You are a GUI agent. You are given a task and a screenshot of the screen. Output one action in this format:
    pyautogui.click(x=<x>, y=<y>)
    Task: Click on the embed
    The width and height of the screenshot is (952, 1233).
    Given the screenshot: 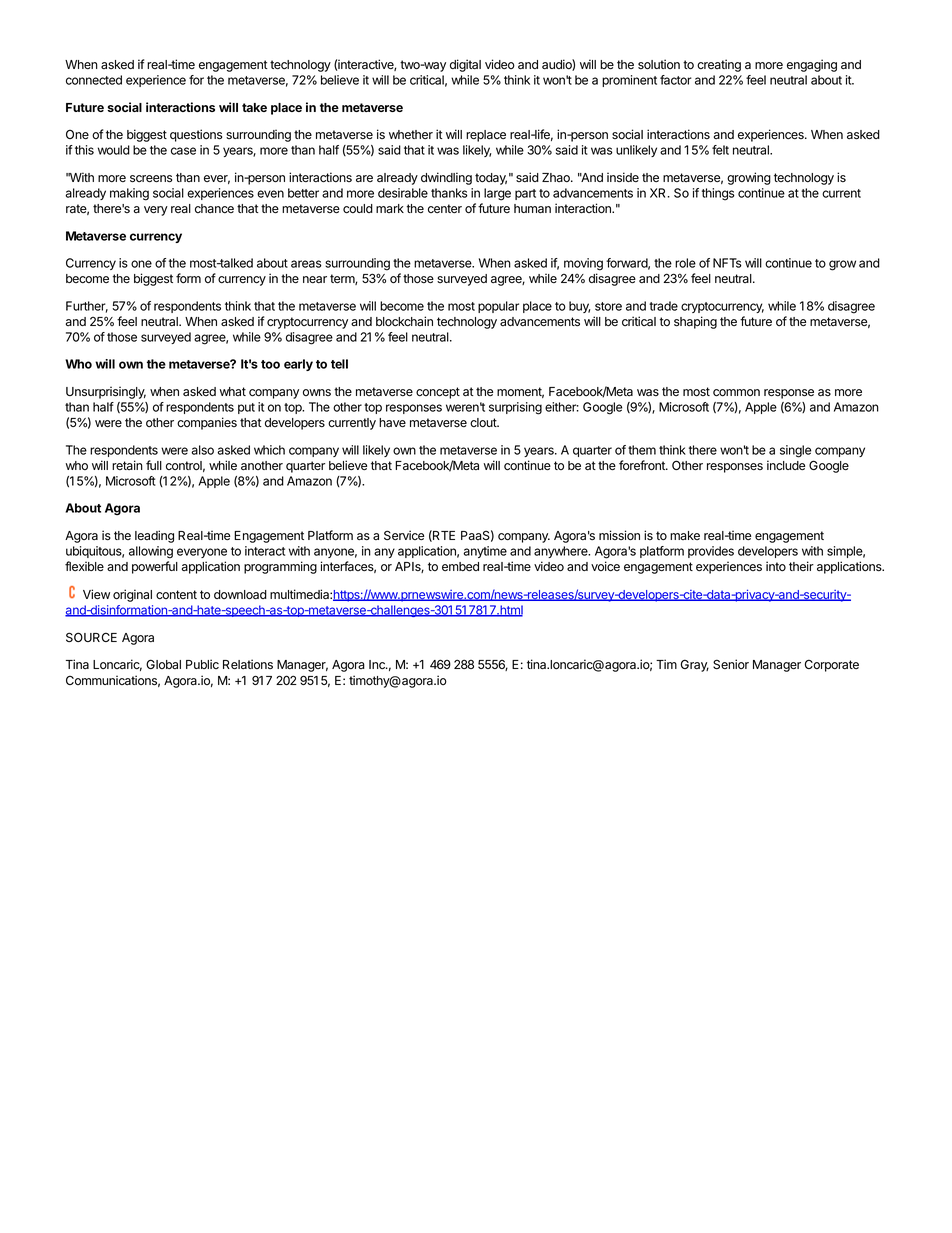 What is the action you would take?
    pyautogui.click(x=460, y=566)
